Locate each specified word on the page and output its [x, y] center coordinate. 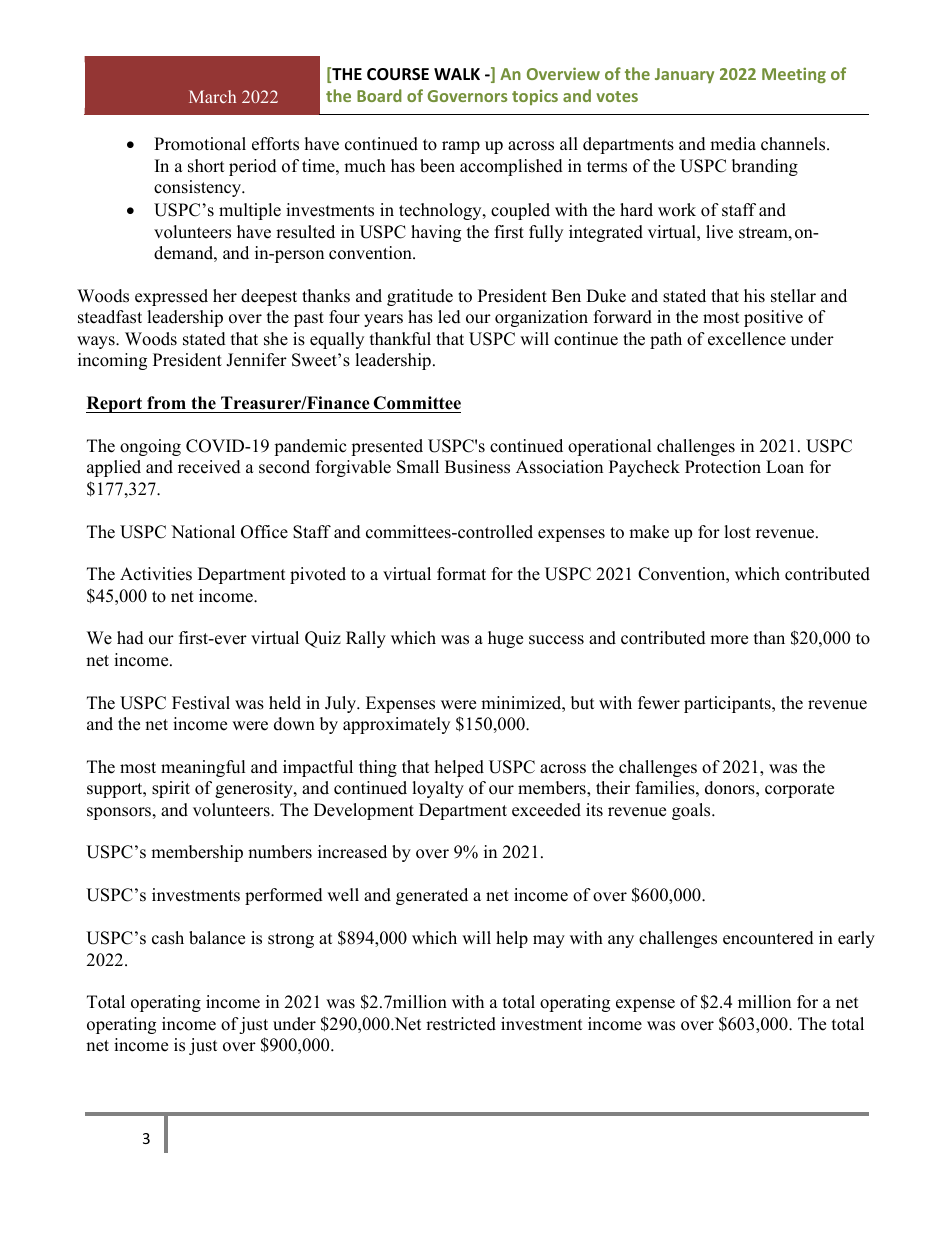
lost [737, 532]
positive [773, 318]
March [212, 96]
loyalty [438, 789]
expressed [171, 297]
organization [541, 318]
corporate [799, 790]
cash [168, 938]
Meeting [794, 75]
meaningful [203, 768]
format [461, 574]
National [203, 532]
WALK [457, 74]
